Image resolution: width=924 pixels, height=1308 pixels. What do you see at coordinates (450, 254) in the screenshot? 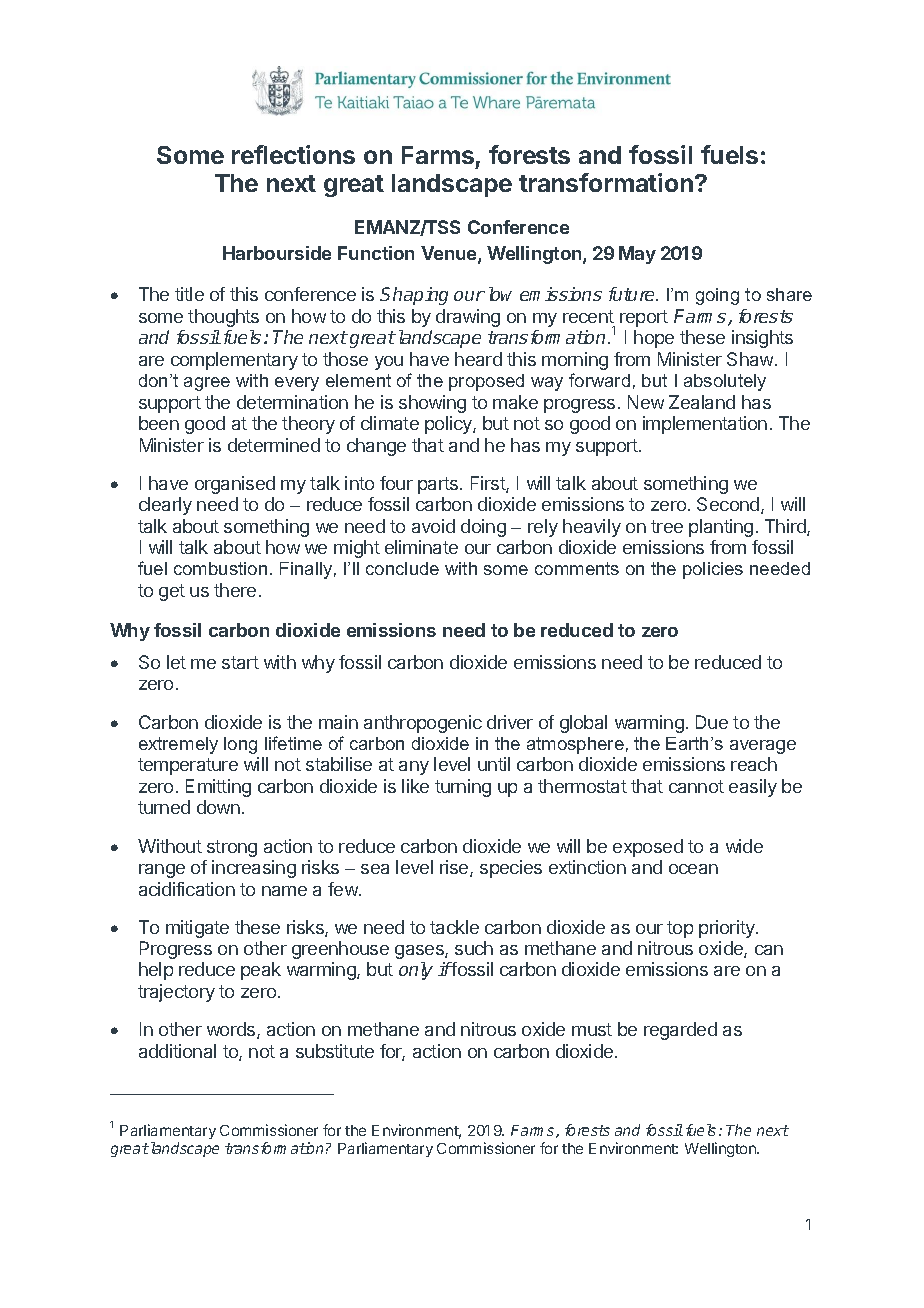
I see `Venue` at bounding box center [450, 254].
